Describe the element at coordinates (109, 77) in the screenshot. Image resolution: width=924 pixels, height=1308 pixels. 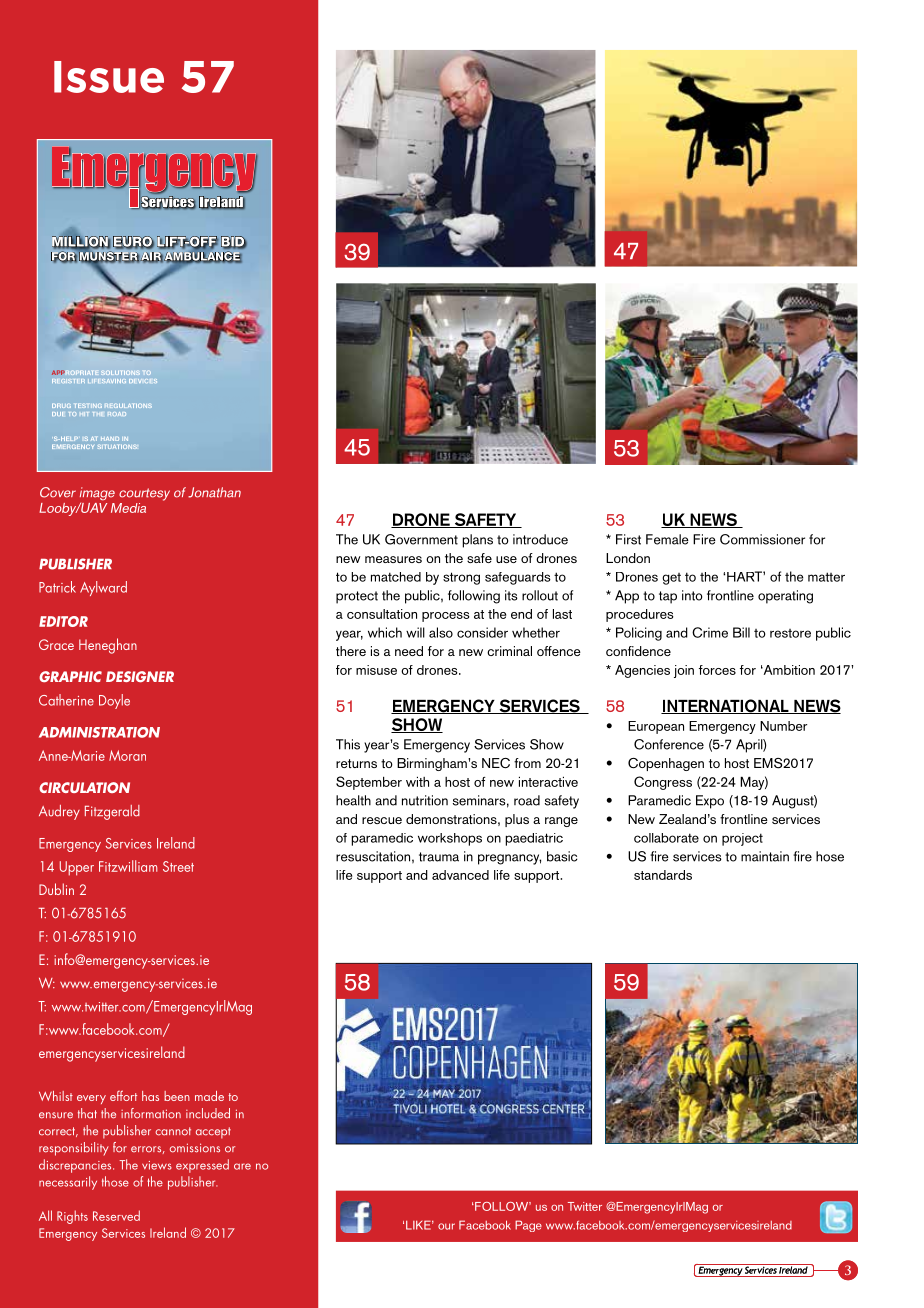
I see `Issue` at that location.
